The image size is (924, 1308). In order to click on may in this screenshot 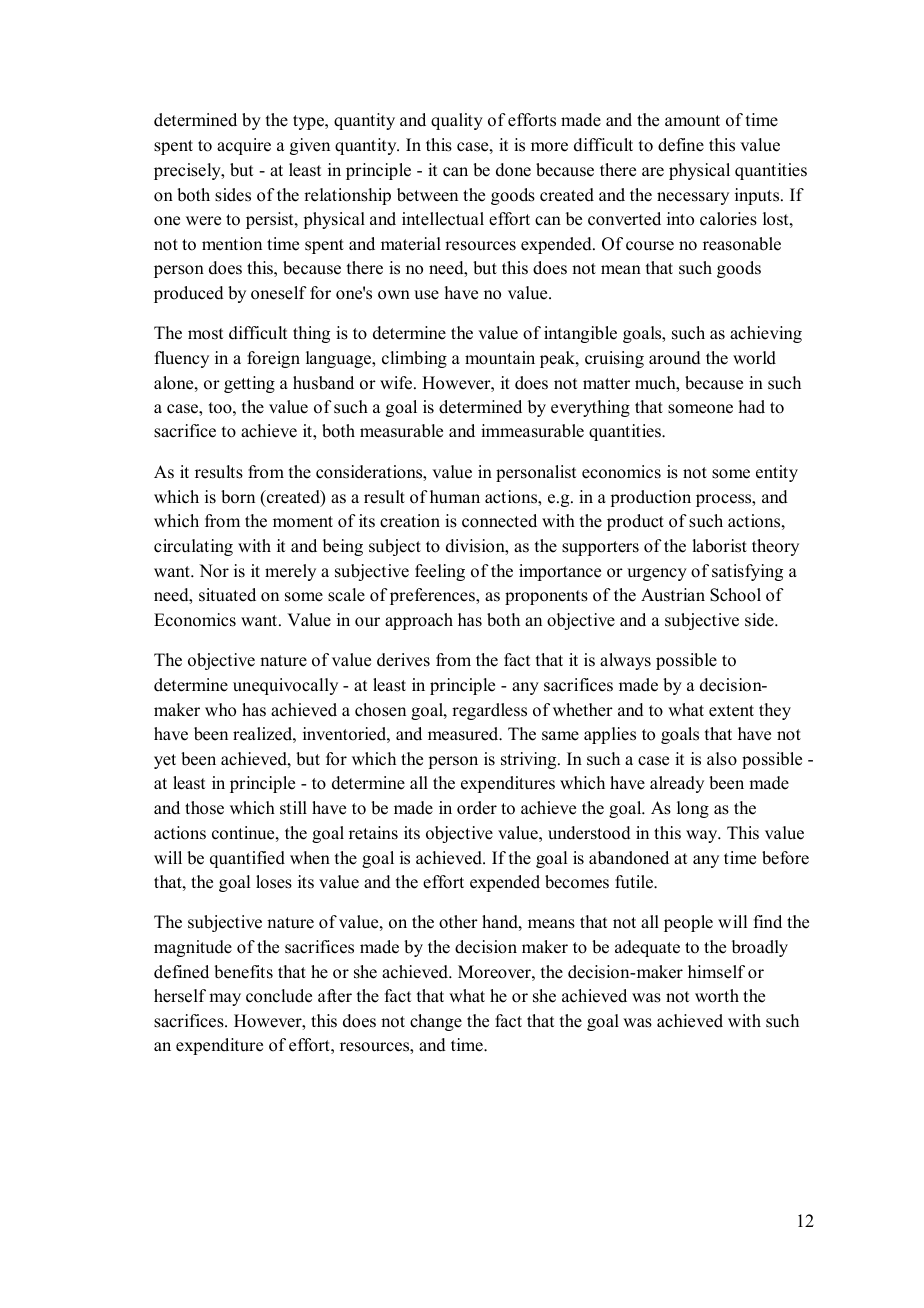, I will do `click(225, 999)`.
